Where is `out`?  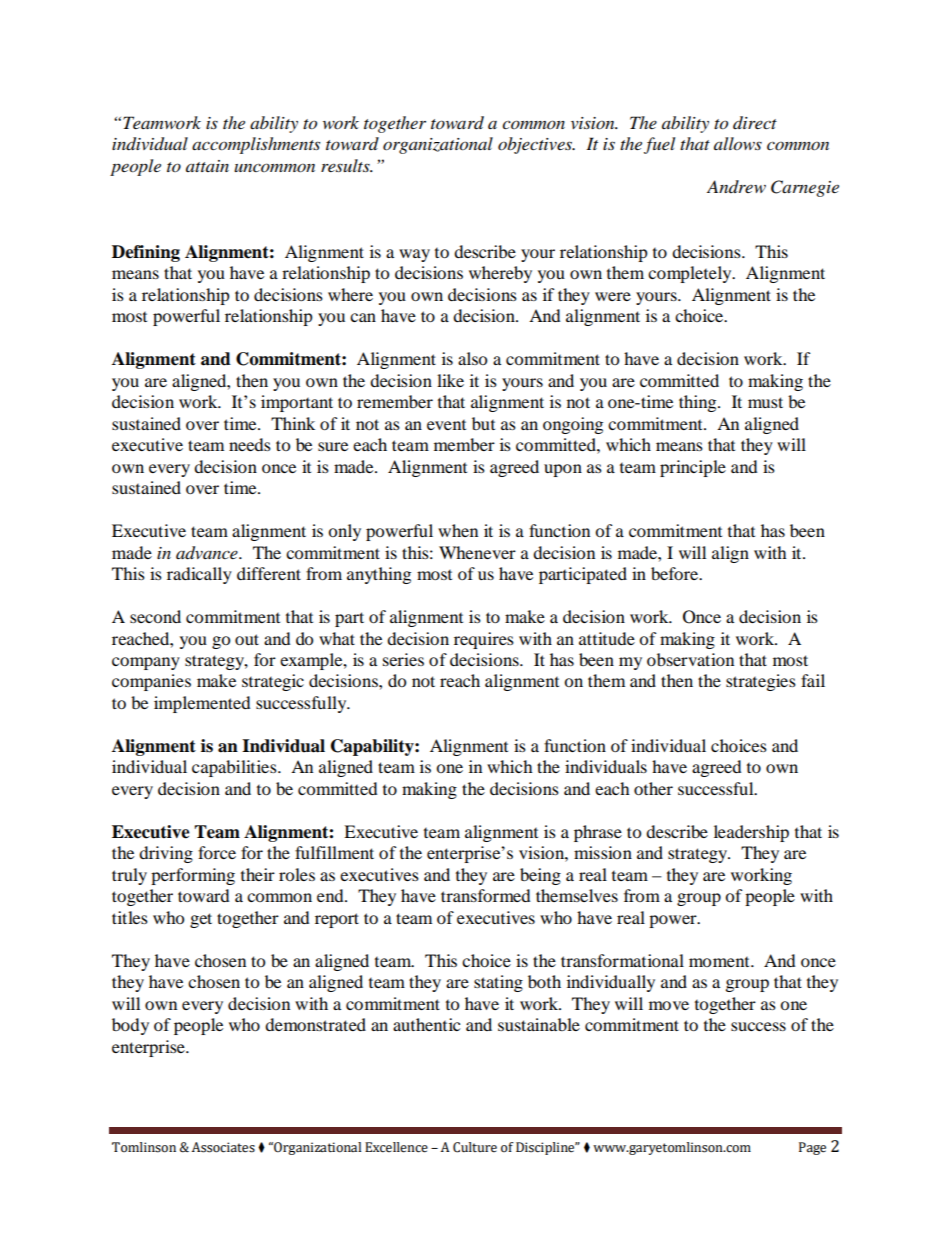
out is located at coordinates (247, 639).
